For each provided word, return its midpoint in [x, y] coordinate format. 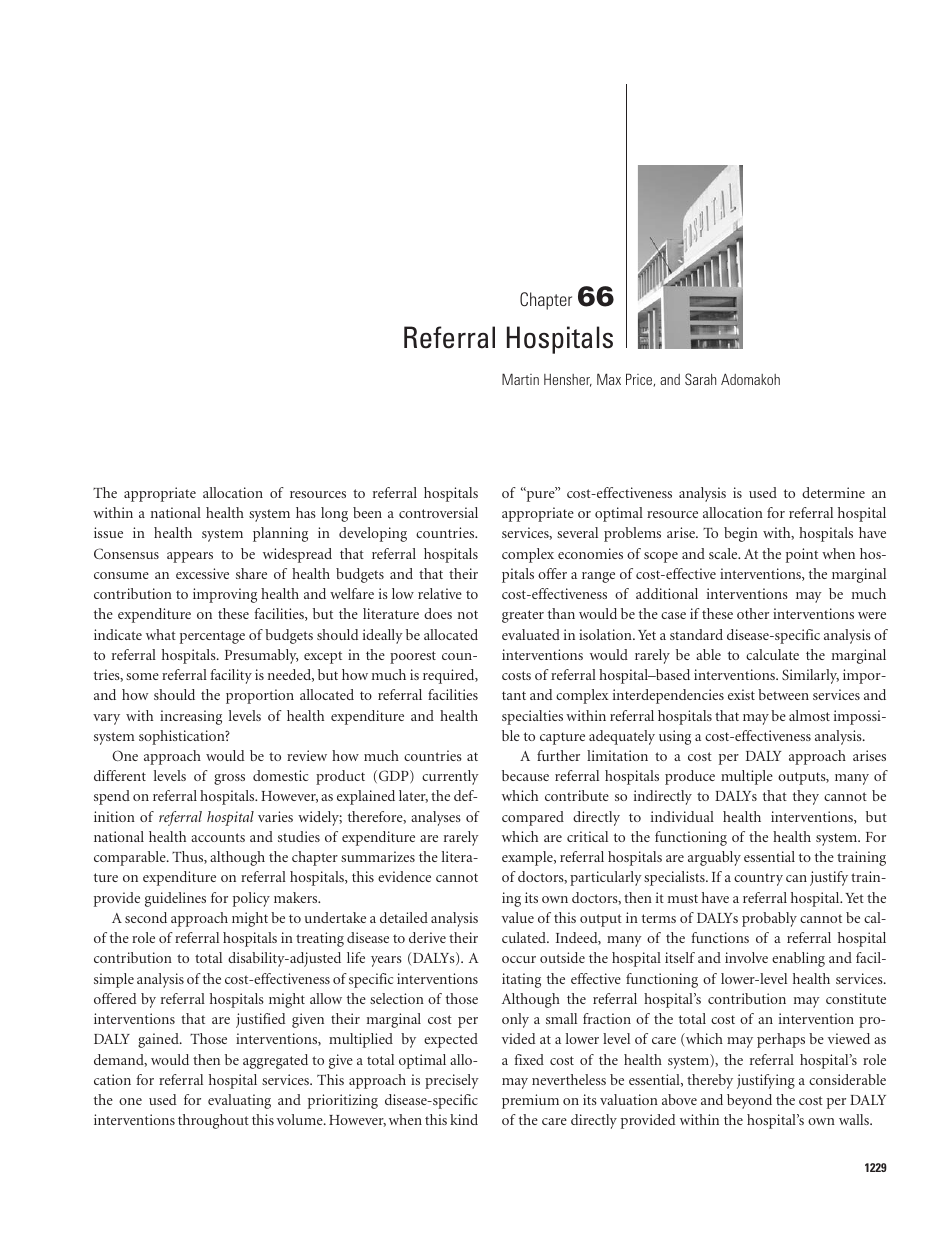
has [306, 512]
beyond [749, 1101]
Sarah [700, 379]
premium [530, 1101]
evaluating [239, 1101]
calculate [772, 654]
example [528, 858]
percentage [212, 637]
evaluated [531, 634]
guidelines [175, 899]
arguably [714, 858]
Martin [520, 379]
